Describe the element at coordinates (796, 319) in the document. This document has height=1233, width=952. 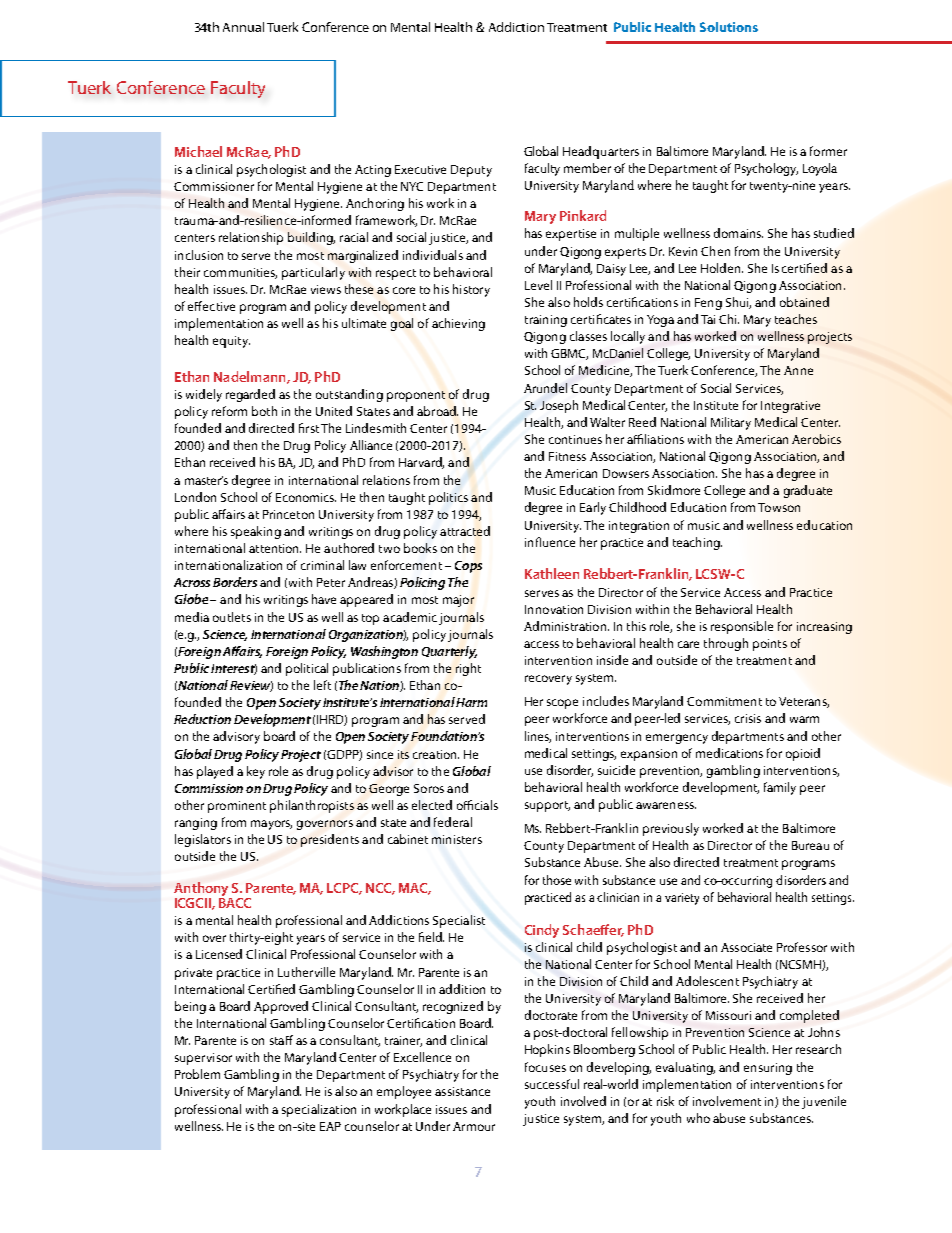
I see `teaches` at that location.
